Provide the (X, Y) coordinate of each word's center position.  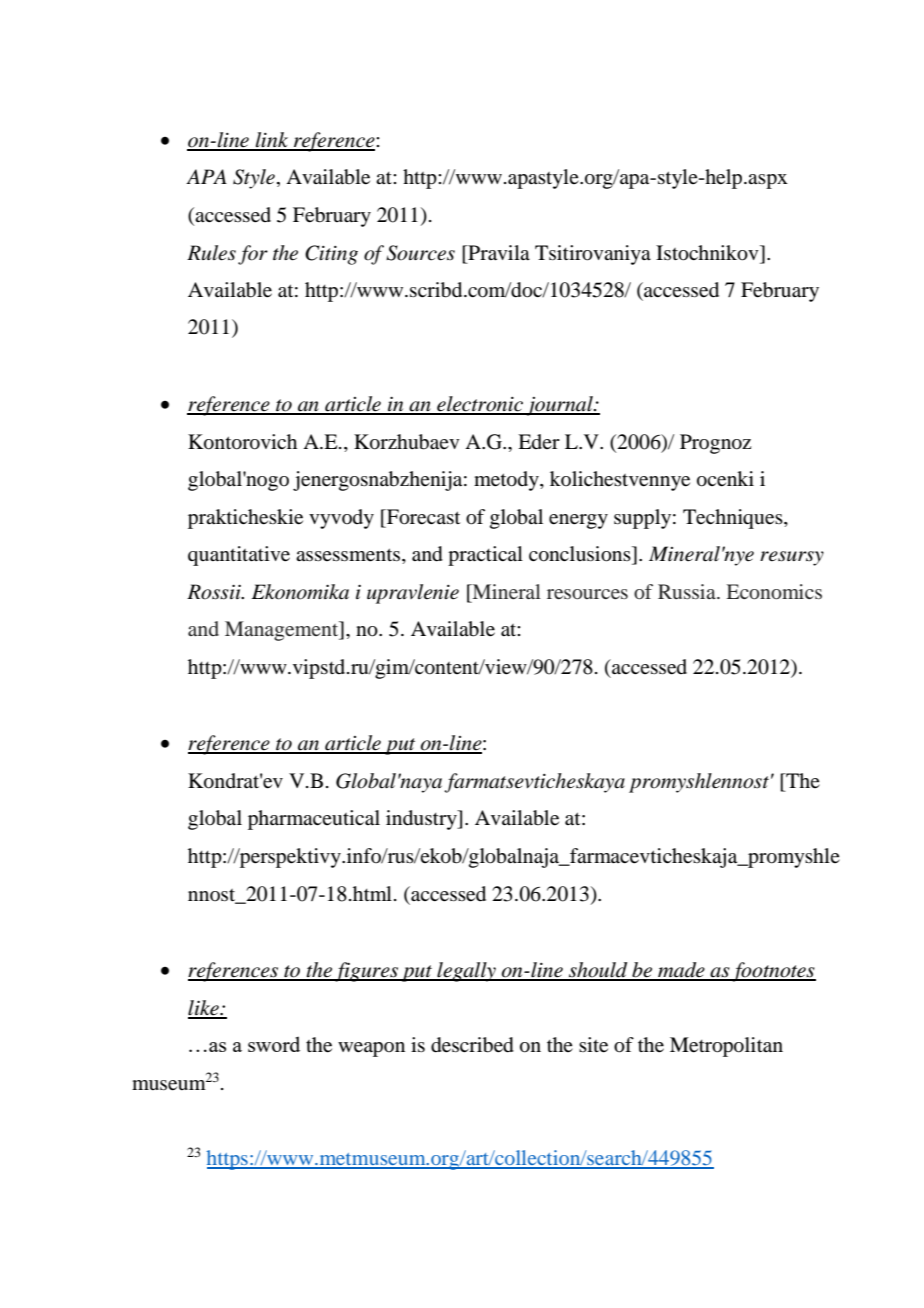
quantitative (239, 556)
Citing (331, 255)
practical (485, 556)
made (681, 971)
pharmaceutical (314, 820)
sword (274, 1044)
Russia (688, 591)
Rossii (215, 592)
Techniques (734, 519)
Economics (774, 591)
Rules (211, 253)
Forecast (422, 517)
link (272, 141)
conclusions (581, 554)
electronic (480, 405)
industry (422, 820)
